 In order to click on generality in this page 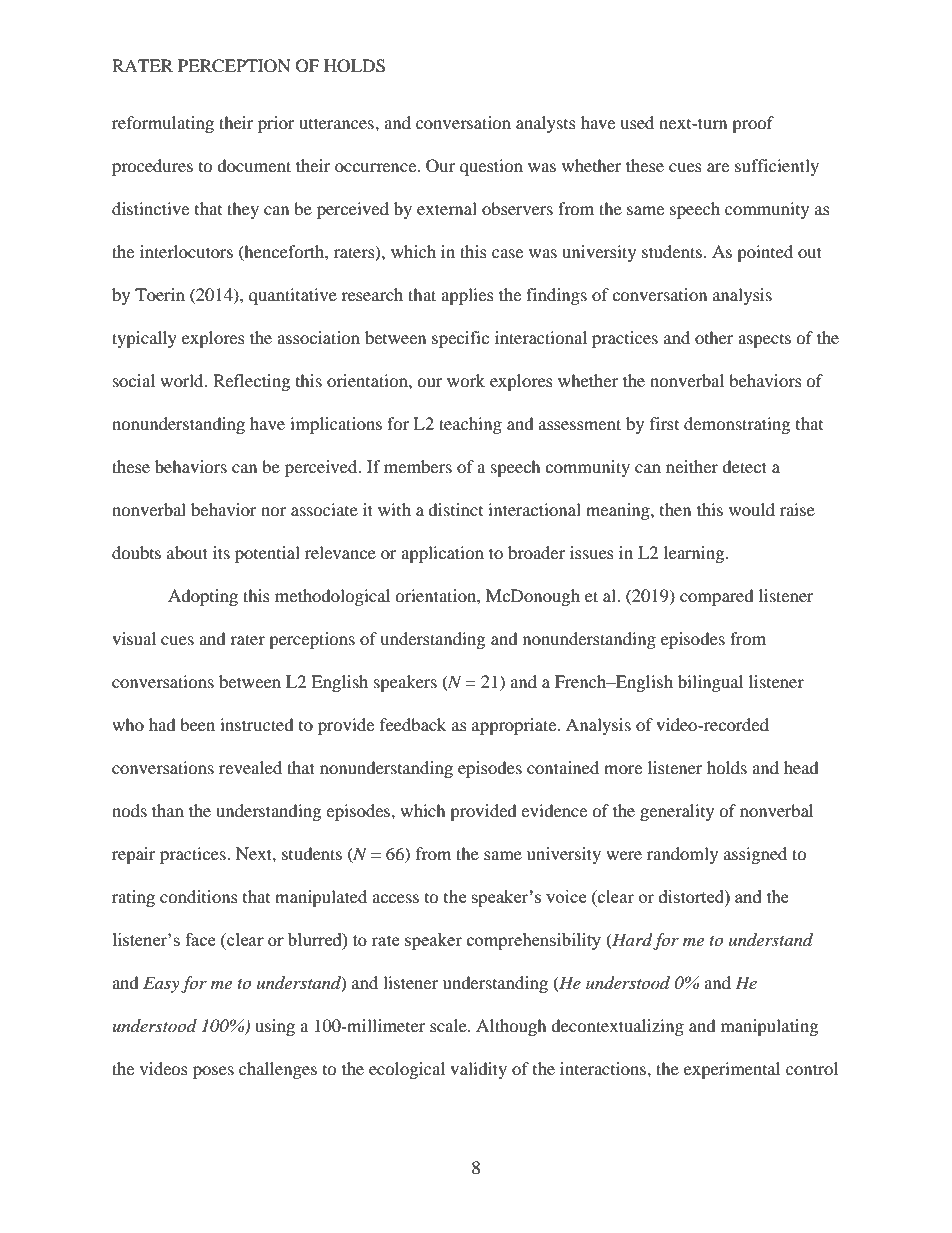, I will do `click(677, 812)`.
